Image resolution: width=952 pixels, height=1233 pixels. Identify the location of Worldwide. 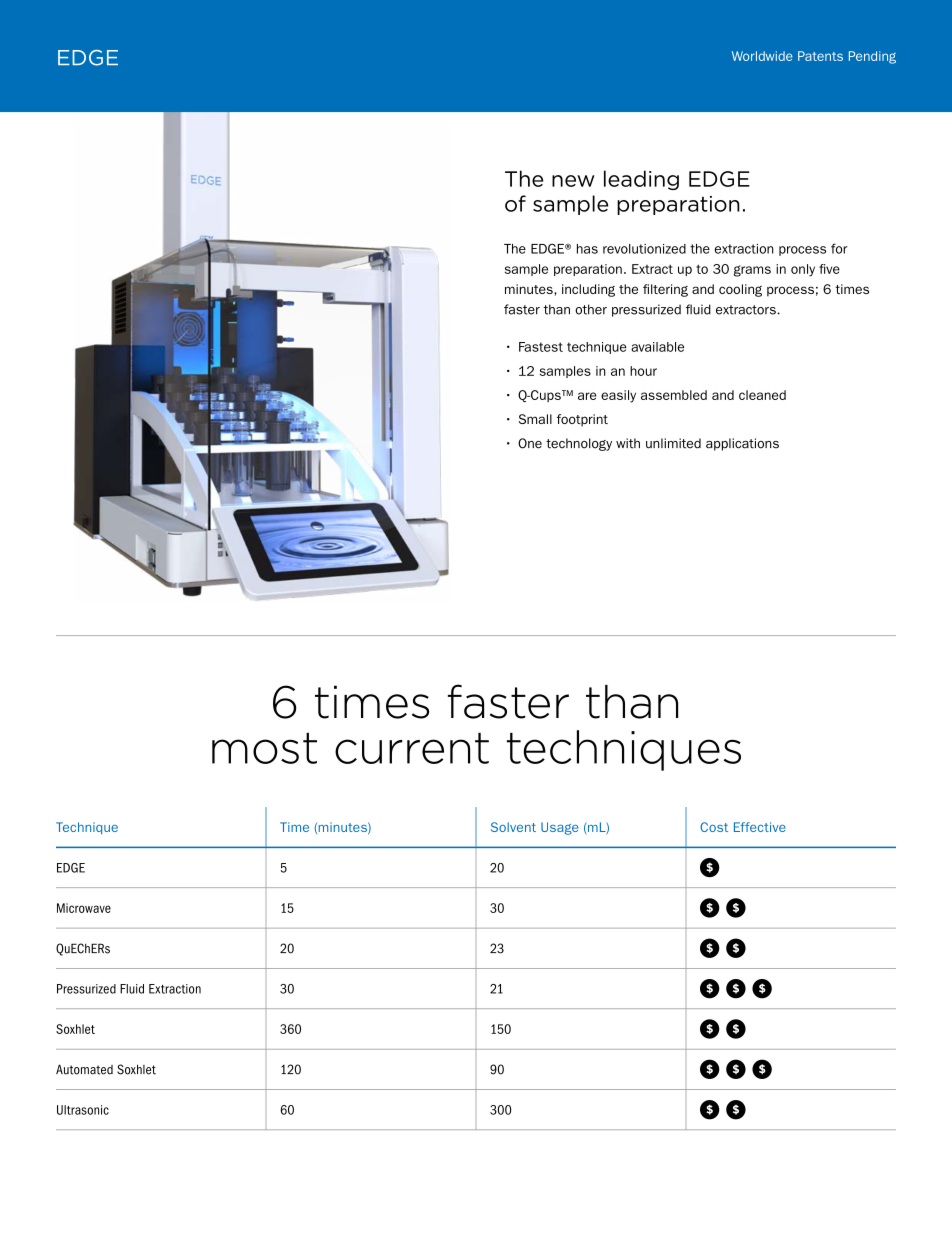
(762, 56).
